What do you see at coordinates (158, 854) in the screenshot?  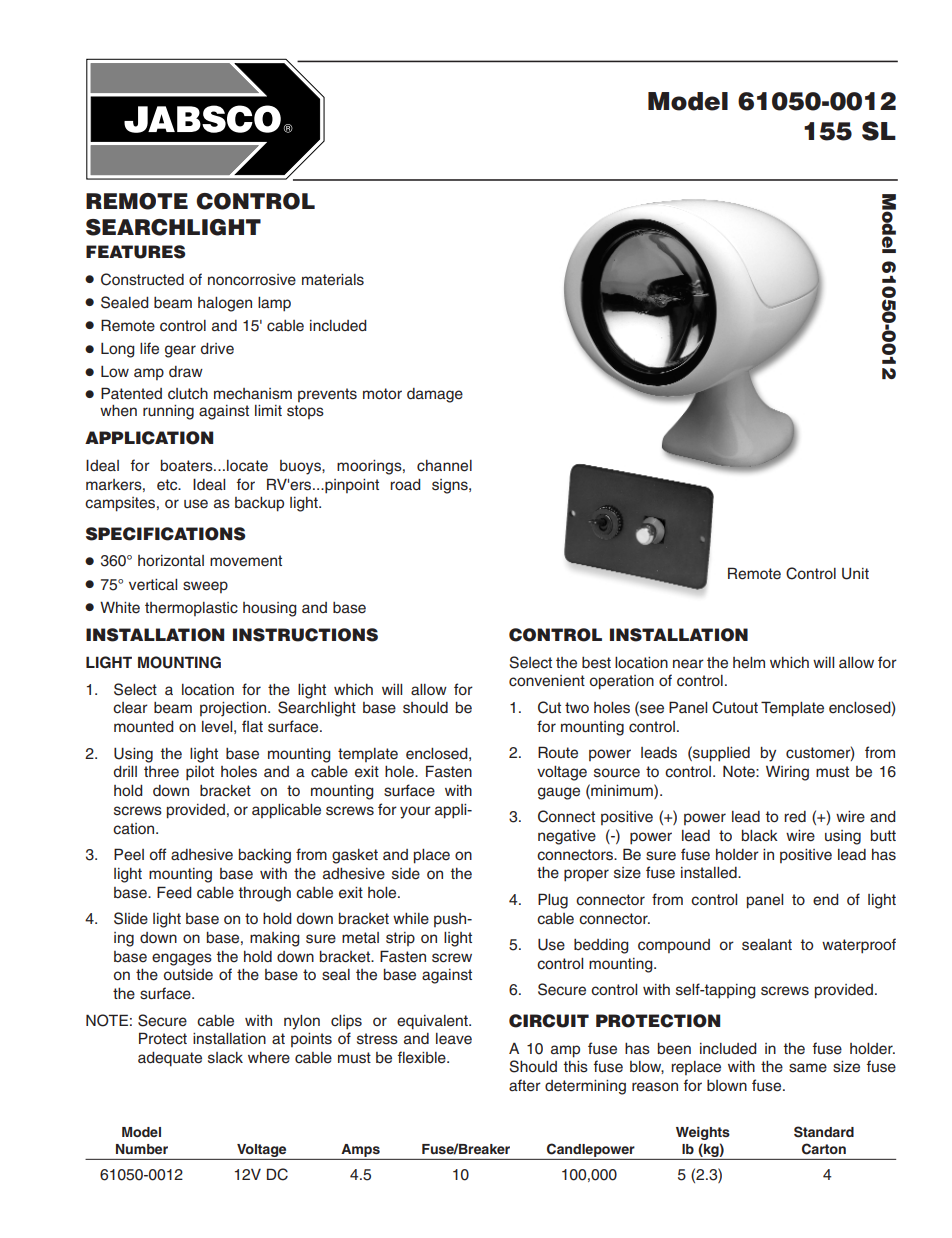 I see `off` at bounding box center [158, 854].
